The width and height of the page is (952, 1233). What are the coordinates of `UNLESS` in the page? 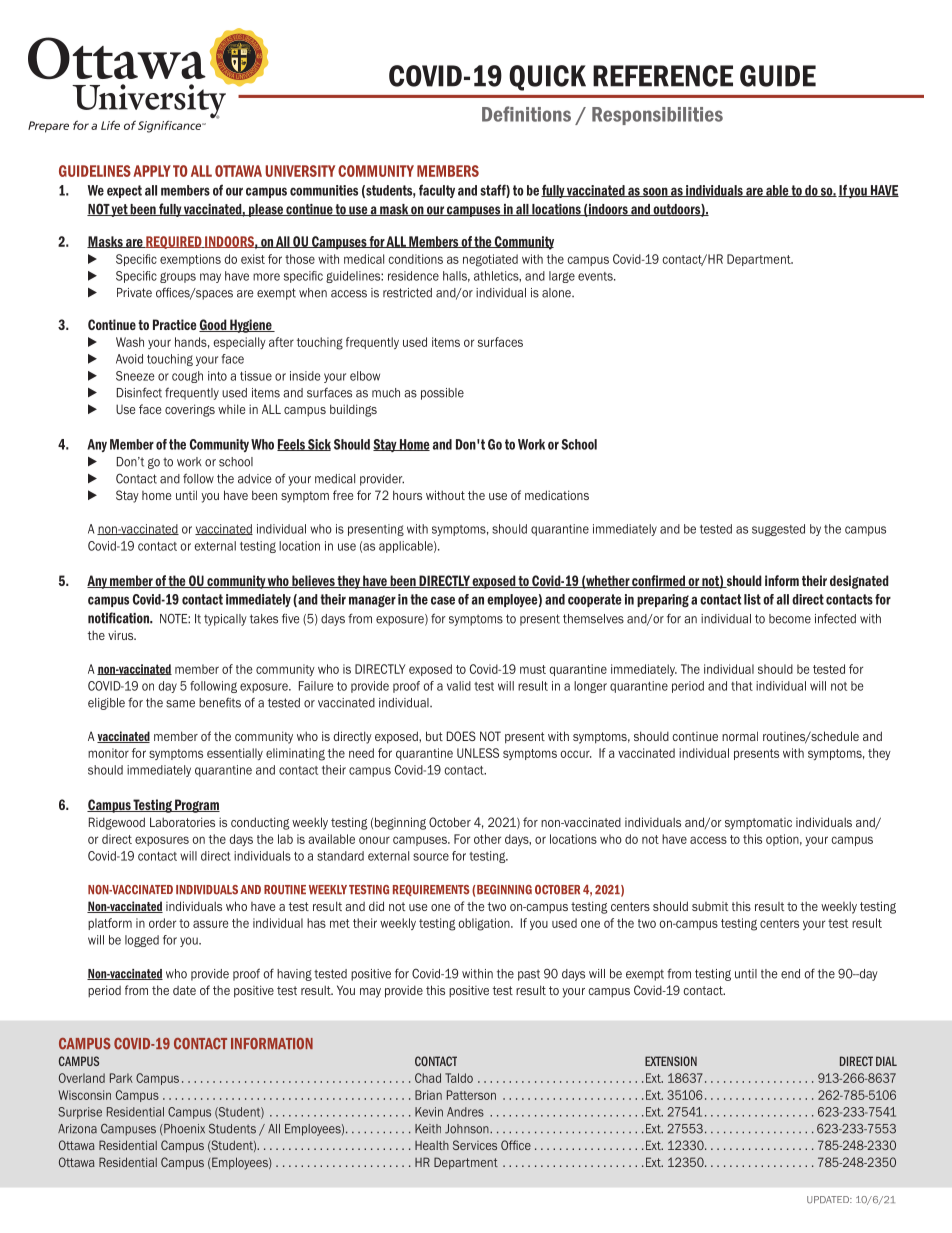 It's located at (478, 753).
